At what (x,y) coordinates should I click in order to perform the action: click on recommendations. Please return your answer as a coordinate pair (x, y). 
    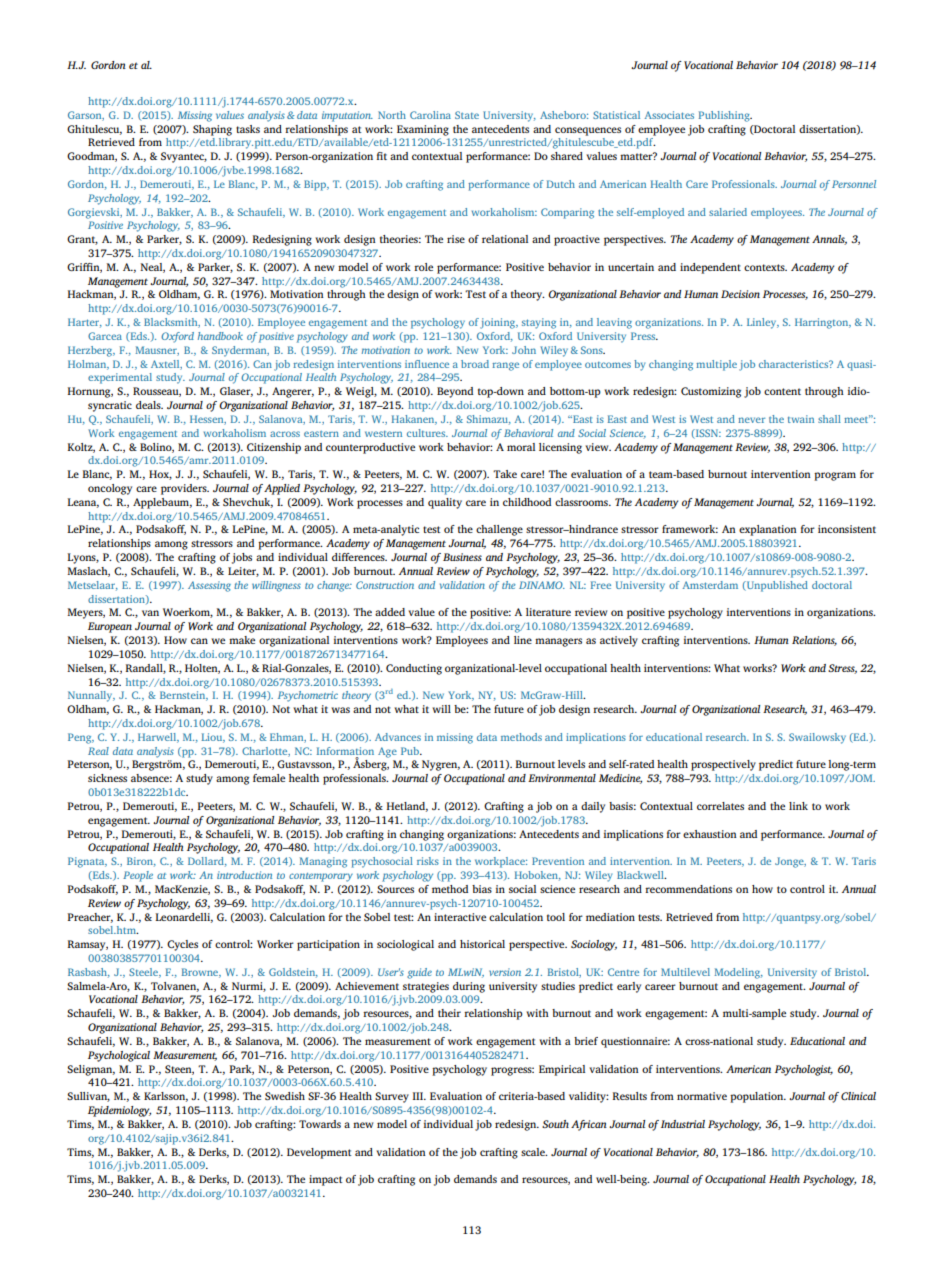
    Looking at the image, I should click on (688, 889).
